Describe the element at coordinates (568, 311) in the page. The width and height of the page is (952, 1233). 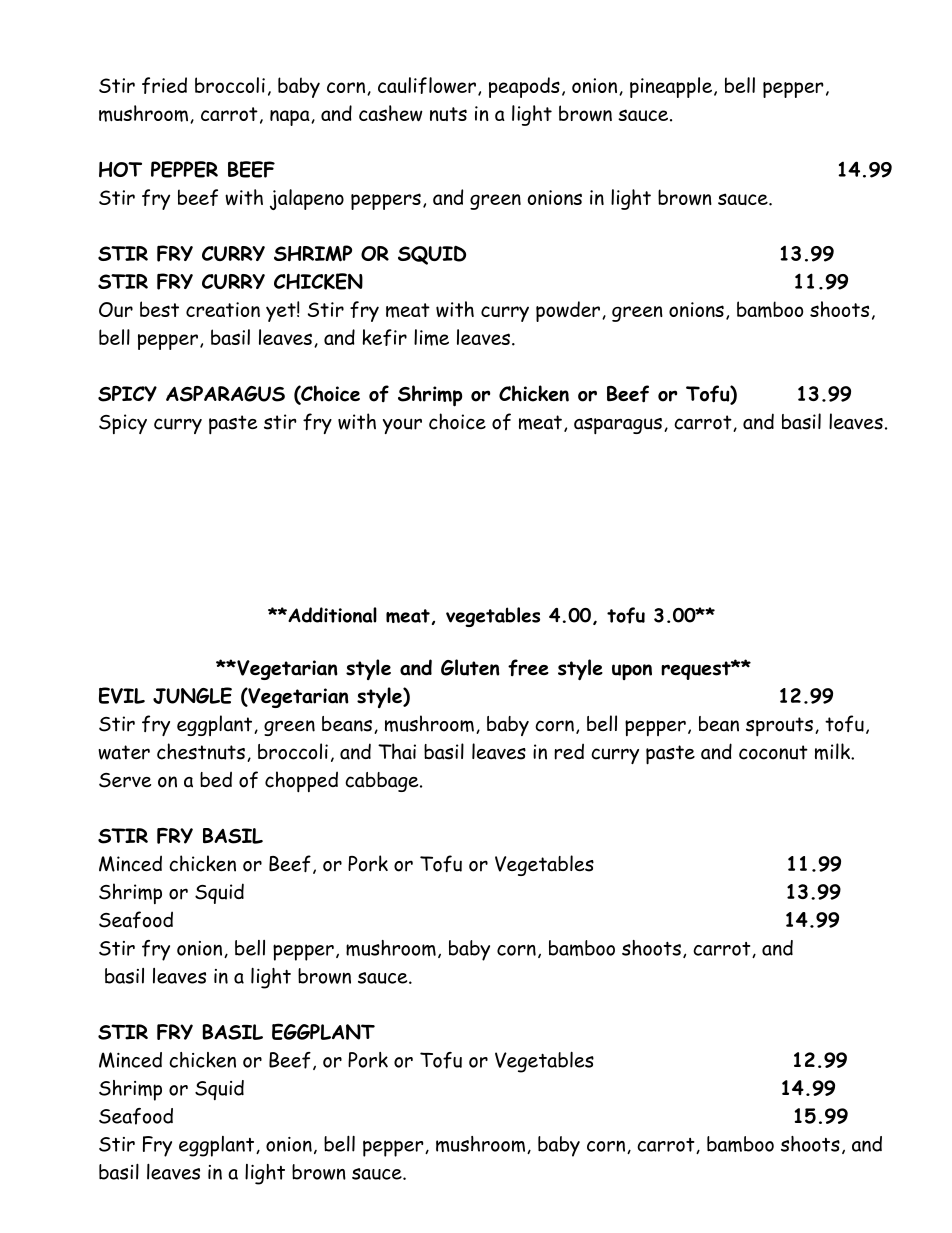
I see `powder` at that location.
